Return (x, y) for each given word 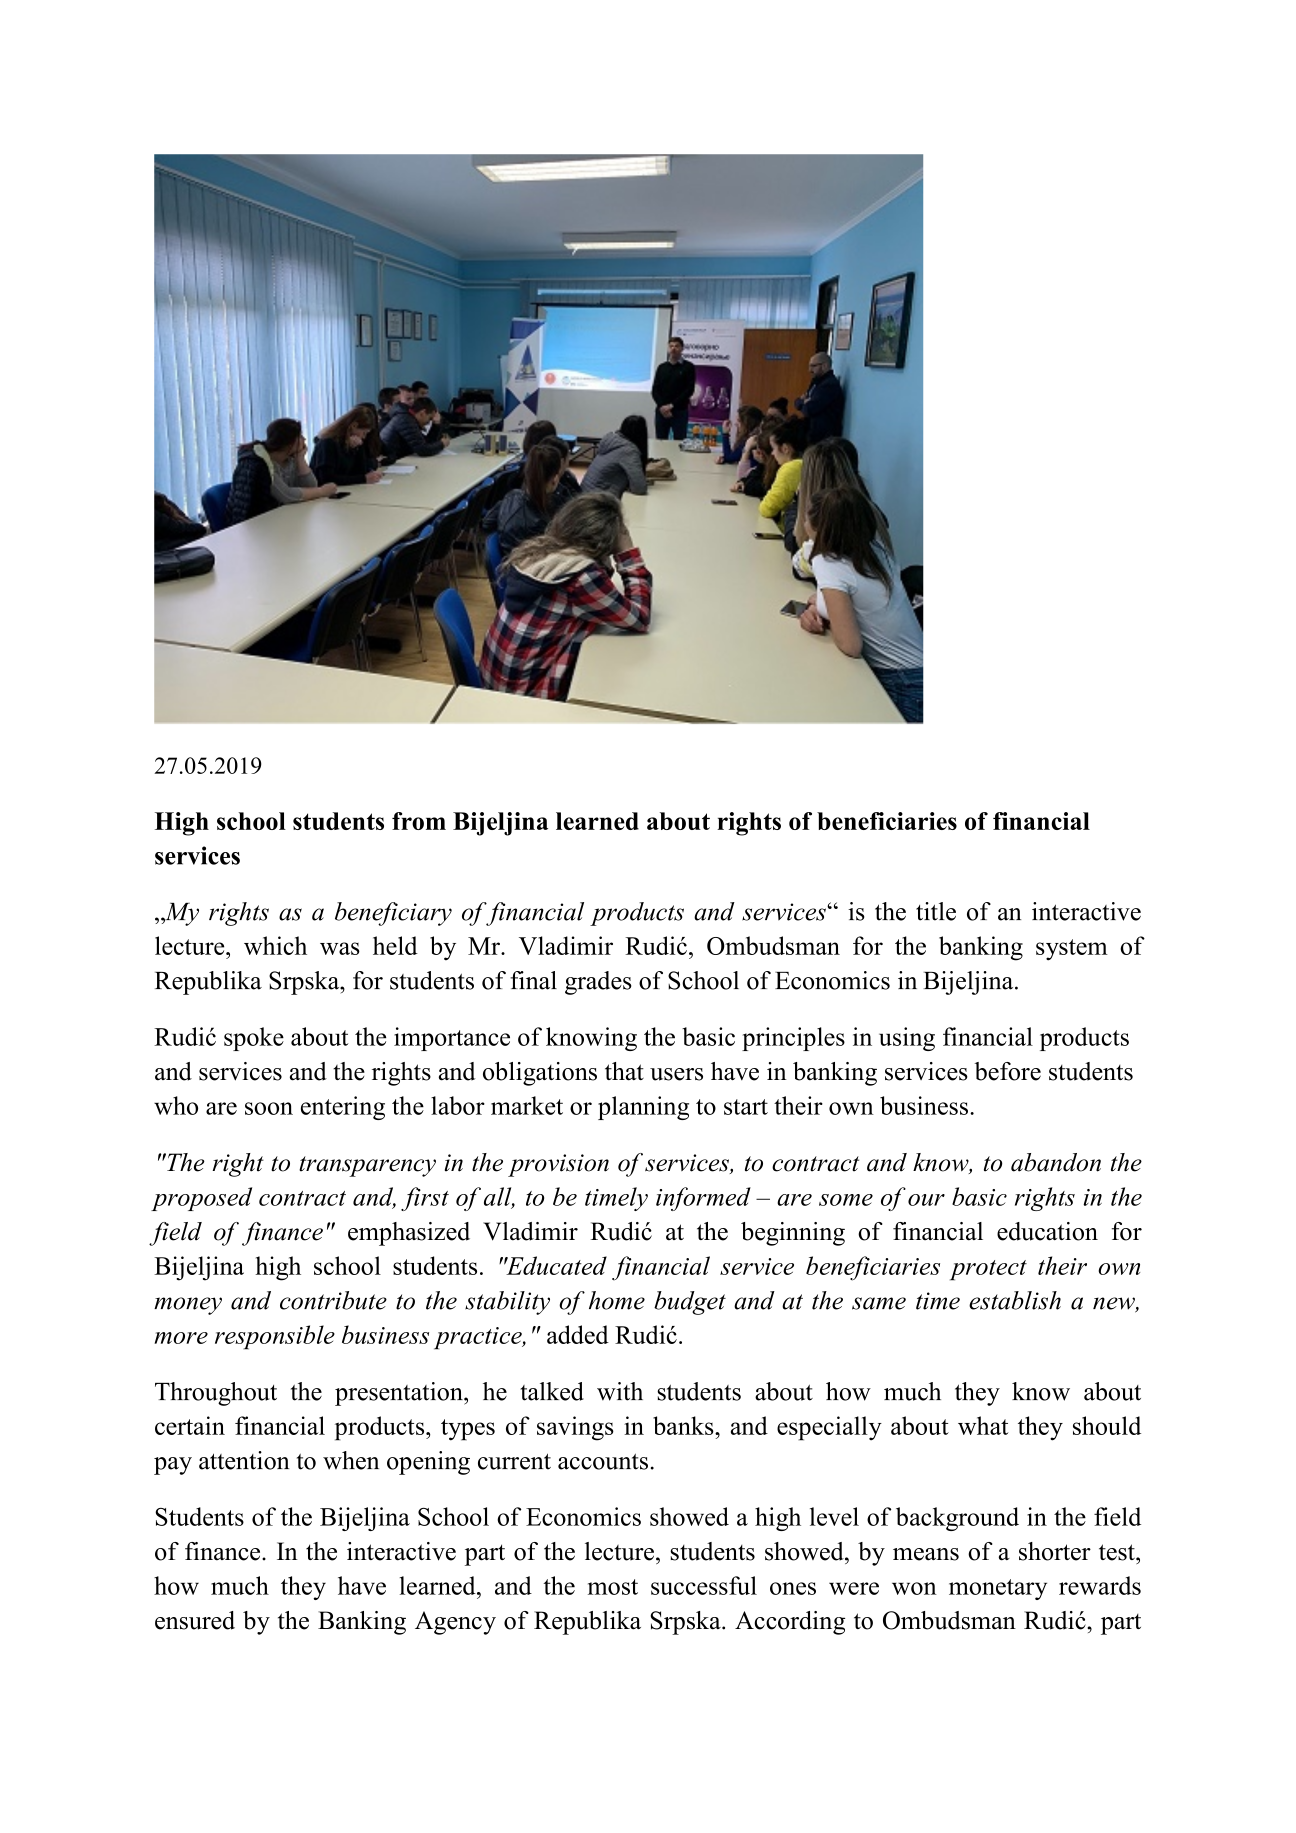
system (1072, 950)
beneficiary (393, 914)
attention (244, 1460)
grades (598, 983)
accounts (603, 1461)
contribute (333, 1300)
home (617, 1300)
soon (269, 1108)
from (419, 821)
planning (643, 1108)
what (983, 1425)
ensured (195, 1620)
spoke (254, 1039)
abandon (1056, 1162)
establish (1015, 1300)
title (936, 911)
